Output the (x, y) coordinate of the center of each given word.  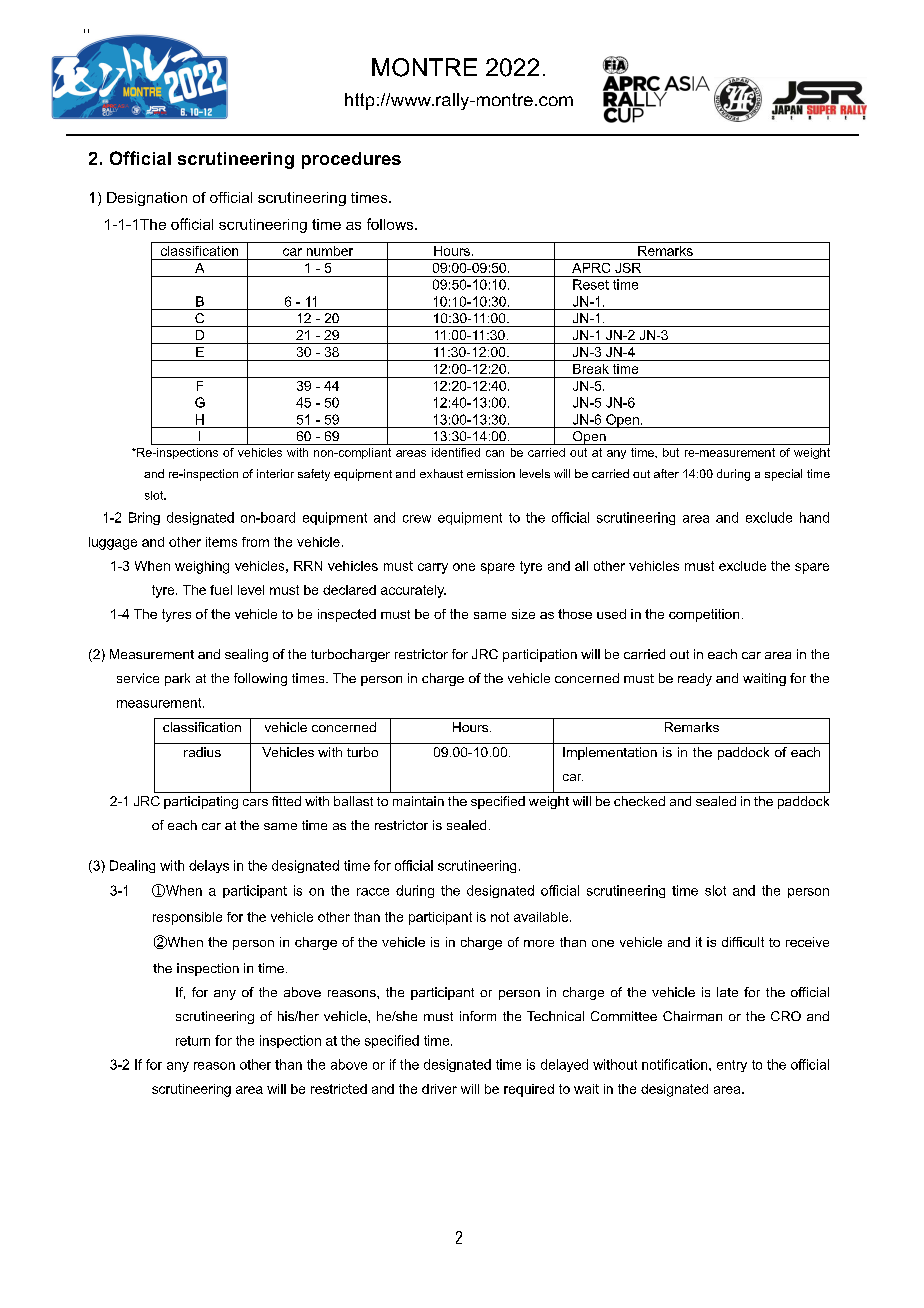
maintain (418, 801)
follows (391, 224)
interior (275, 473)
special (783, 475)
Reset (591, 284)
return (193, 1041)
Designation (147, 199)
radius (202, 752)
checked (639, 801)
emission (491, 473)
